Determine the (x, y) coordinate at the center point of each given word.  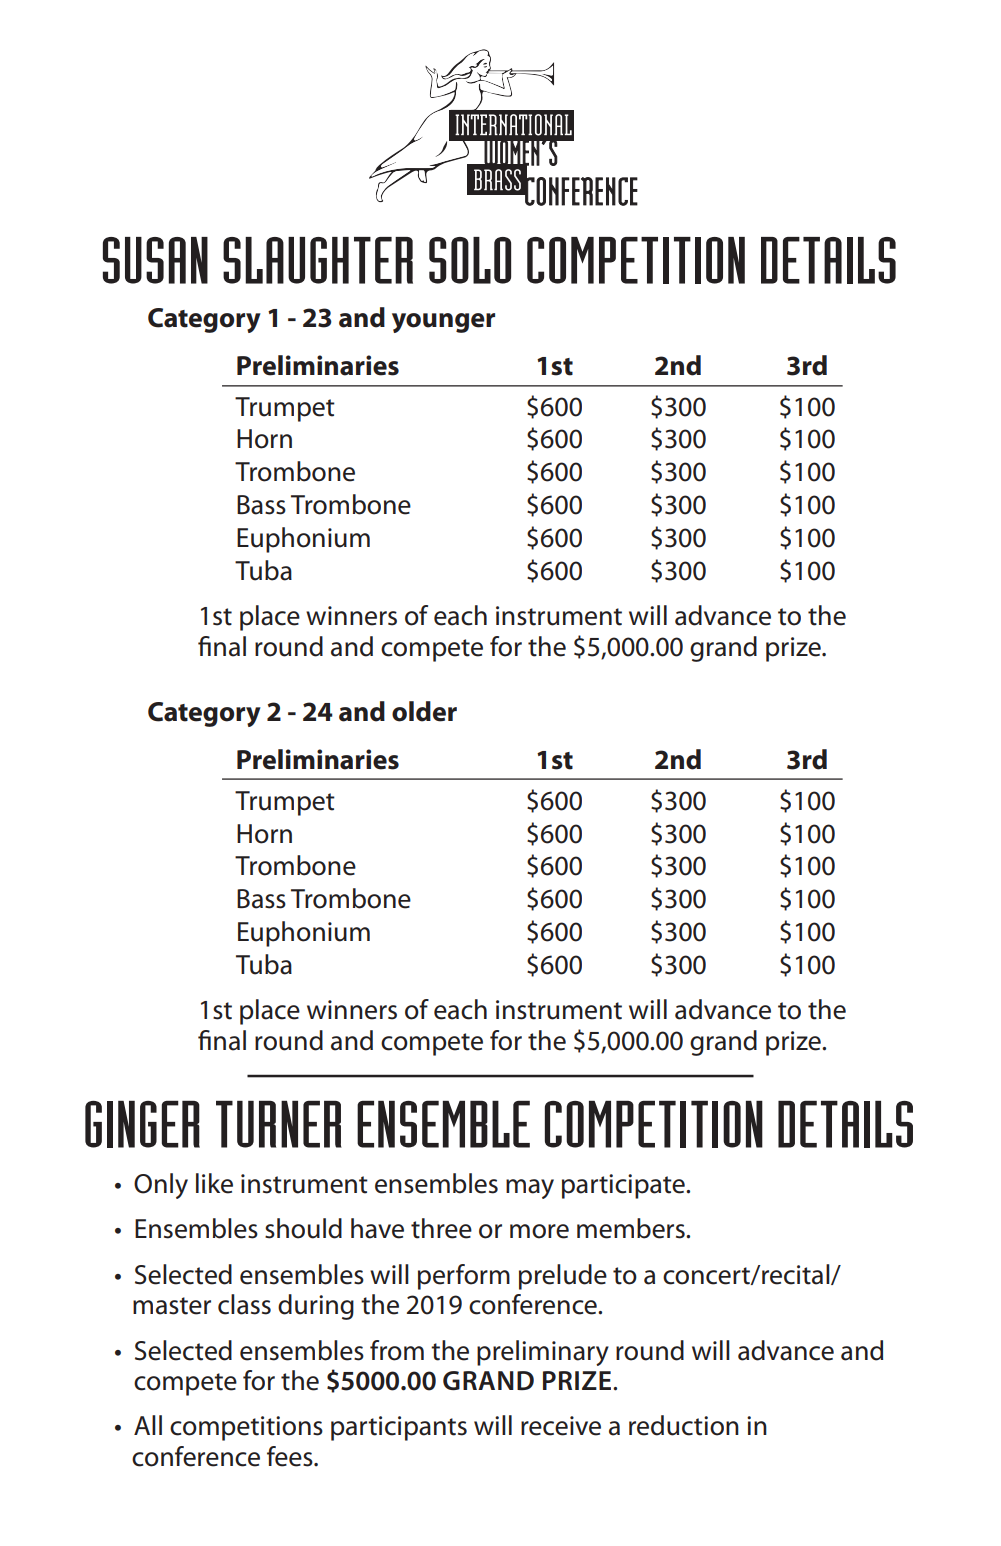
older (424, 711)
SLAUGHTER (318, 260)
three (441, 1228)
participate (624, 1186)
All (148, 1425)
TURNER (279, 1124)
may (530, 1189)
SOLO (470, 260)
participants (399, 1428)
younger (443, 323)
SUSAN (155, 260)
